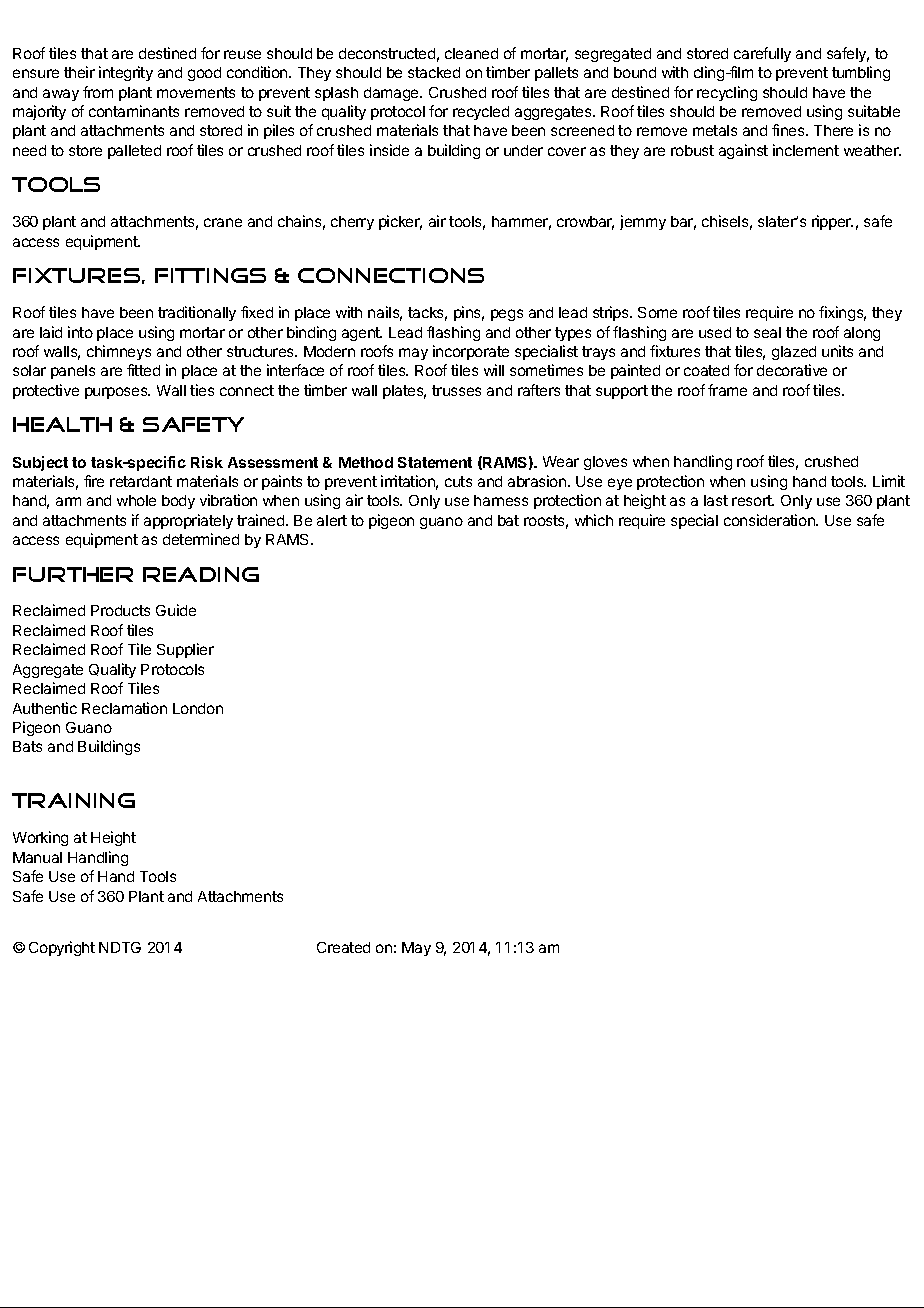  Describe the element at coordinates (62, 948) in the screenshot. I see `Copyright` at that location.
